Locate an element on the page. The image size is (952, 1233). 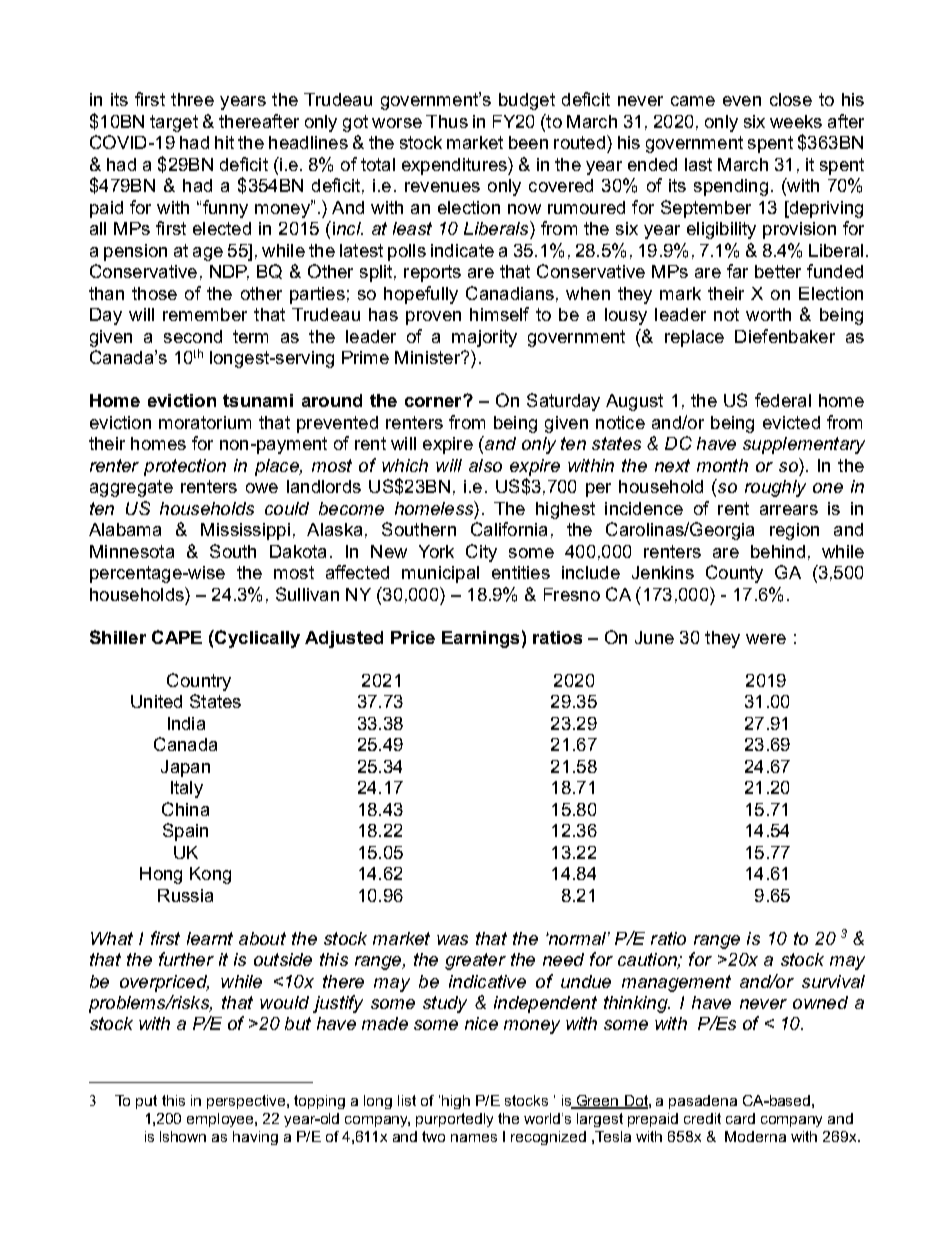
target is located at coordinates (174, 123).
